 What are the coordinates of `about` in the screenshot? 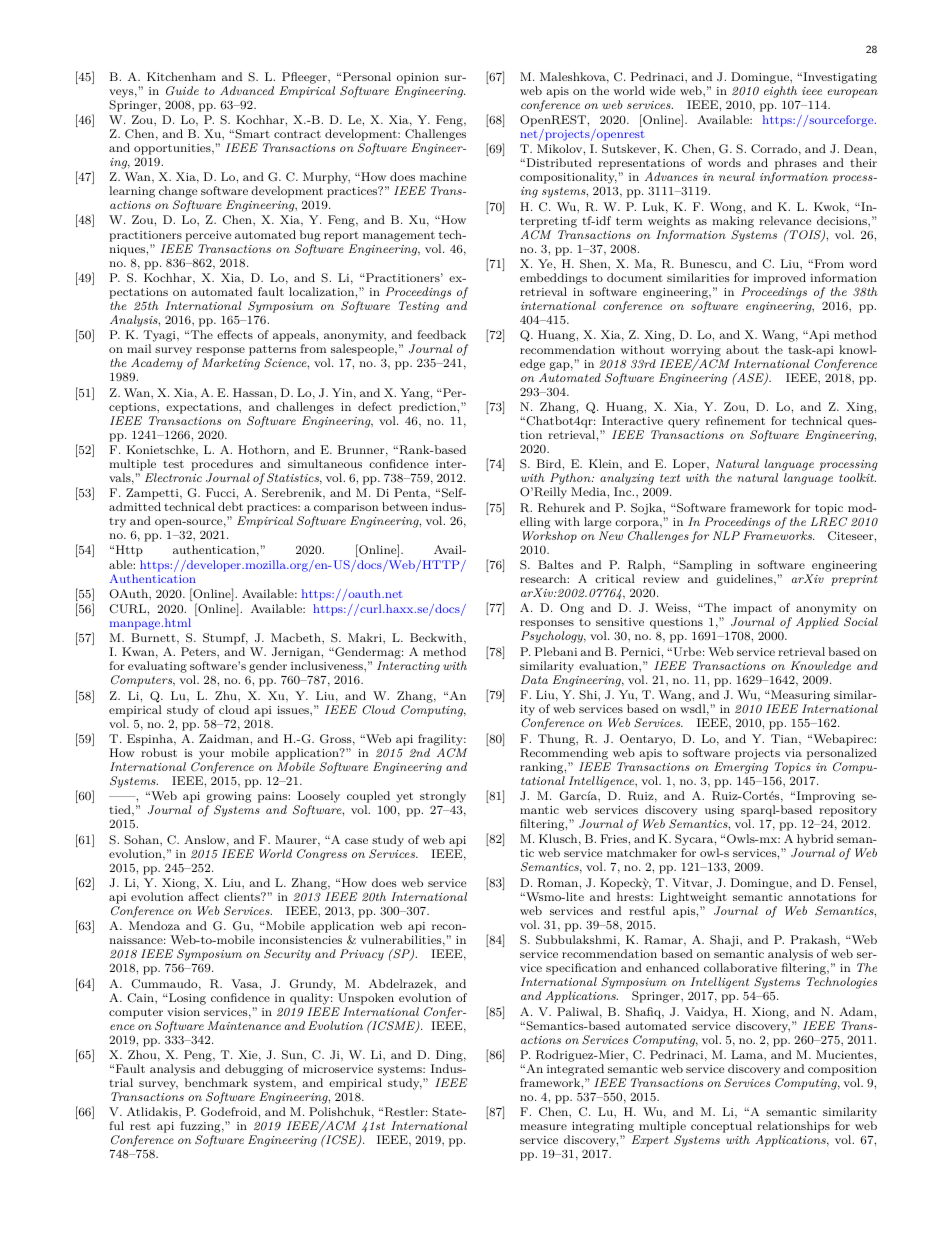 It's located at (742, 349).
